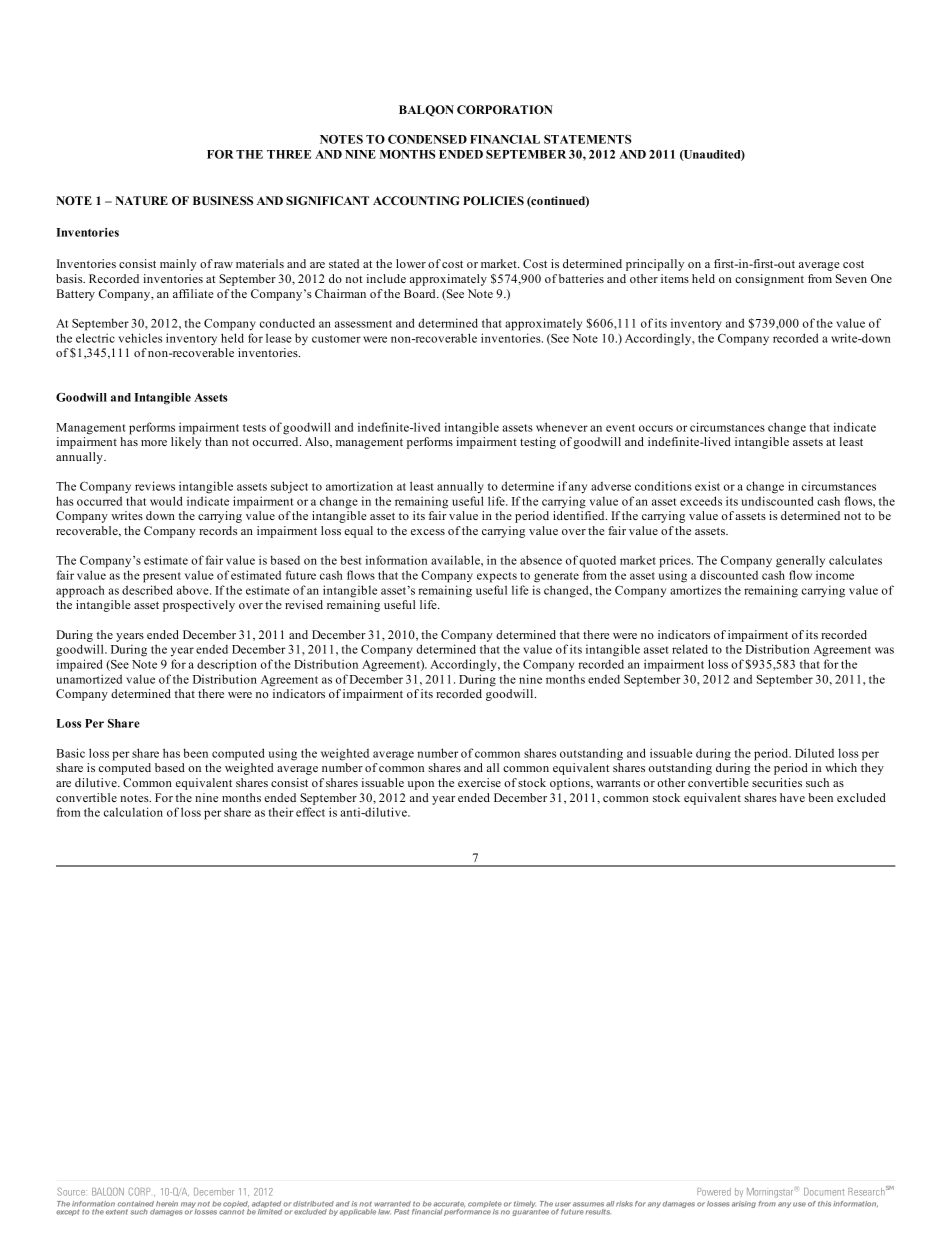  What do you see at coordinates (166, 501) in the screenshot?
I see `would` at bounding box center [166, 501].
